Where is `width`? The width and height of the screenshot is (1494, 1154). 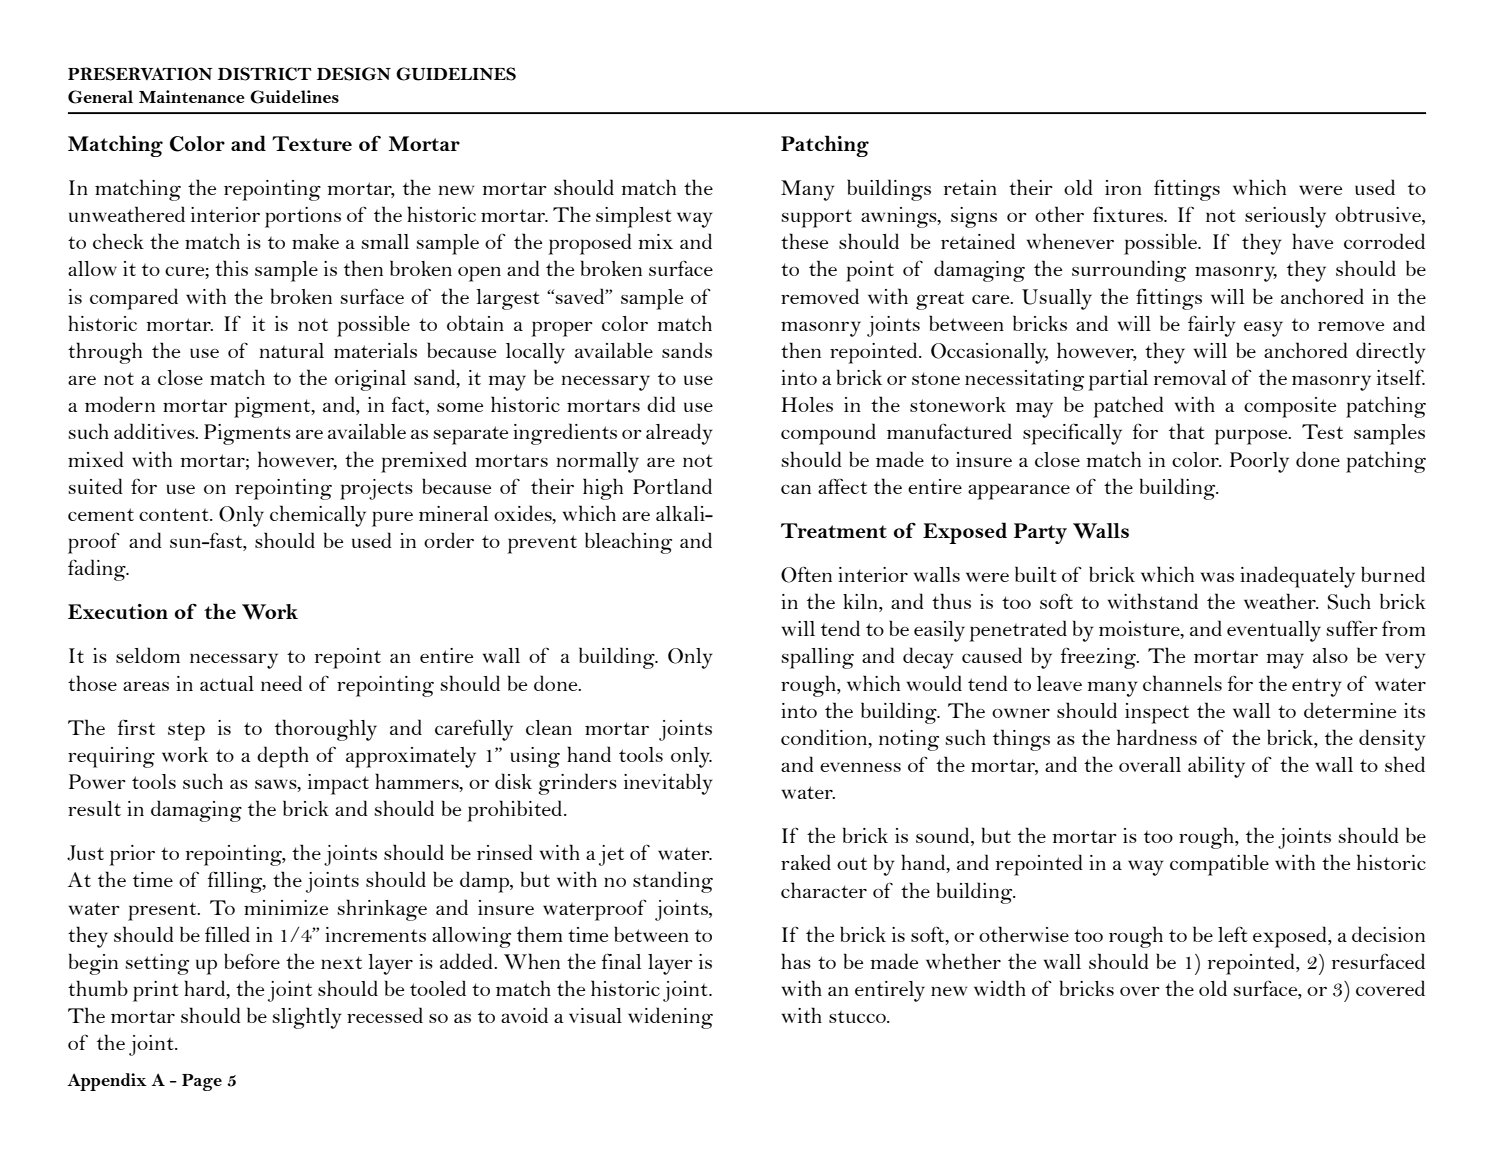
width is located at coordinates (1000, 988).
